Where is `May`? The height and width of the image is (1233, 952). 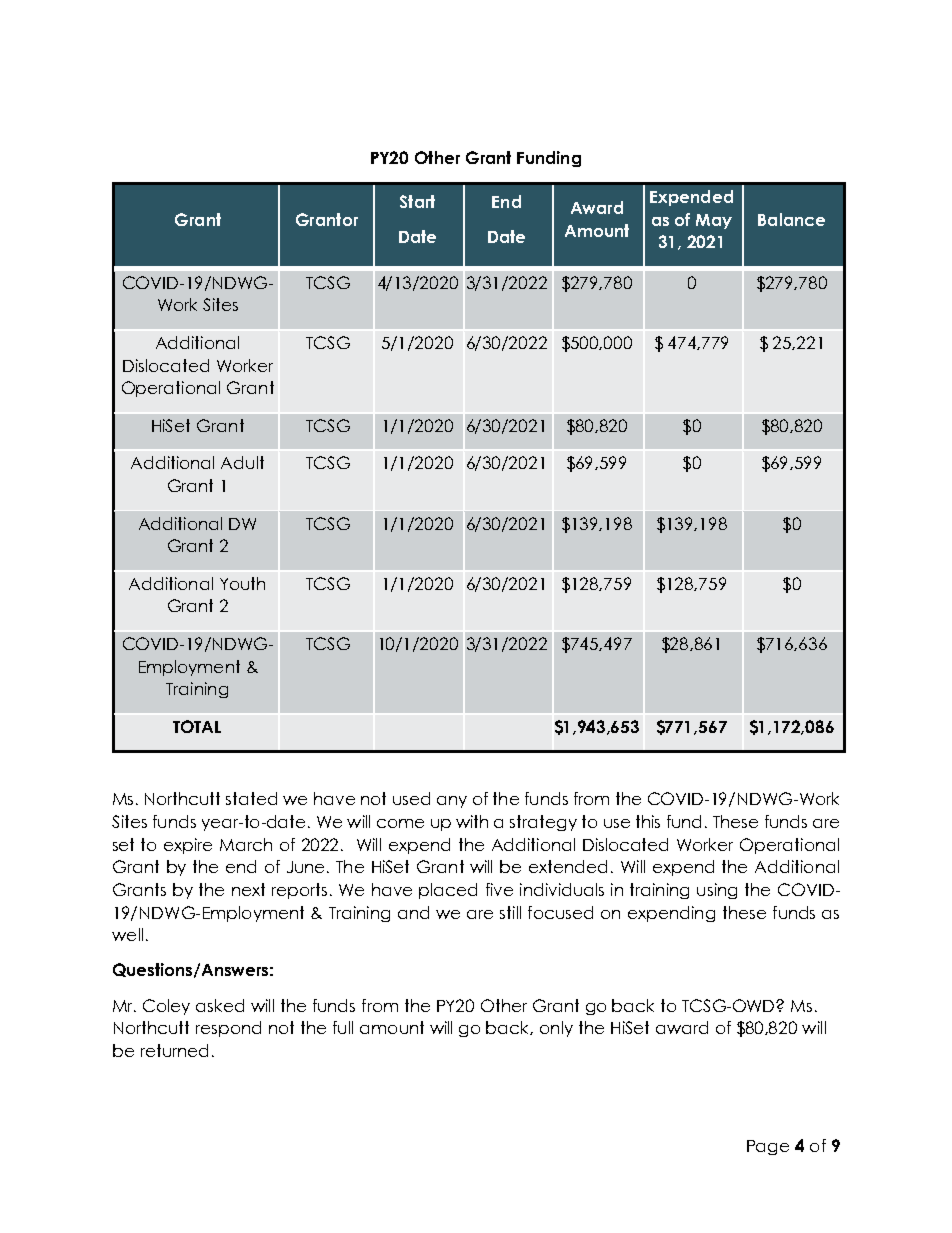
May is located at coordinates (714, 221).
